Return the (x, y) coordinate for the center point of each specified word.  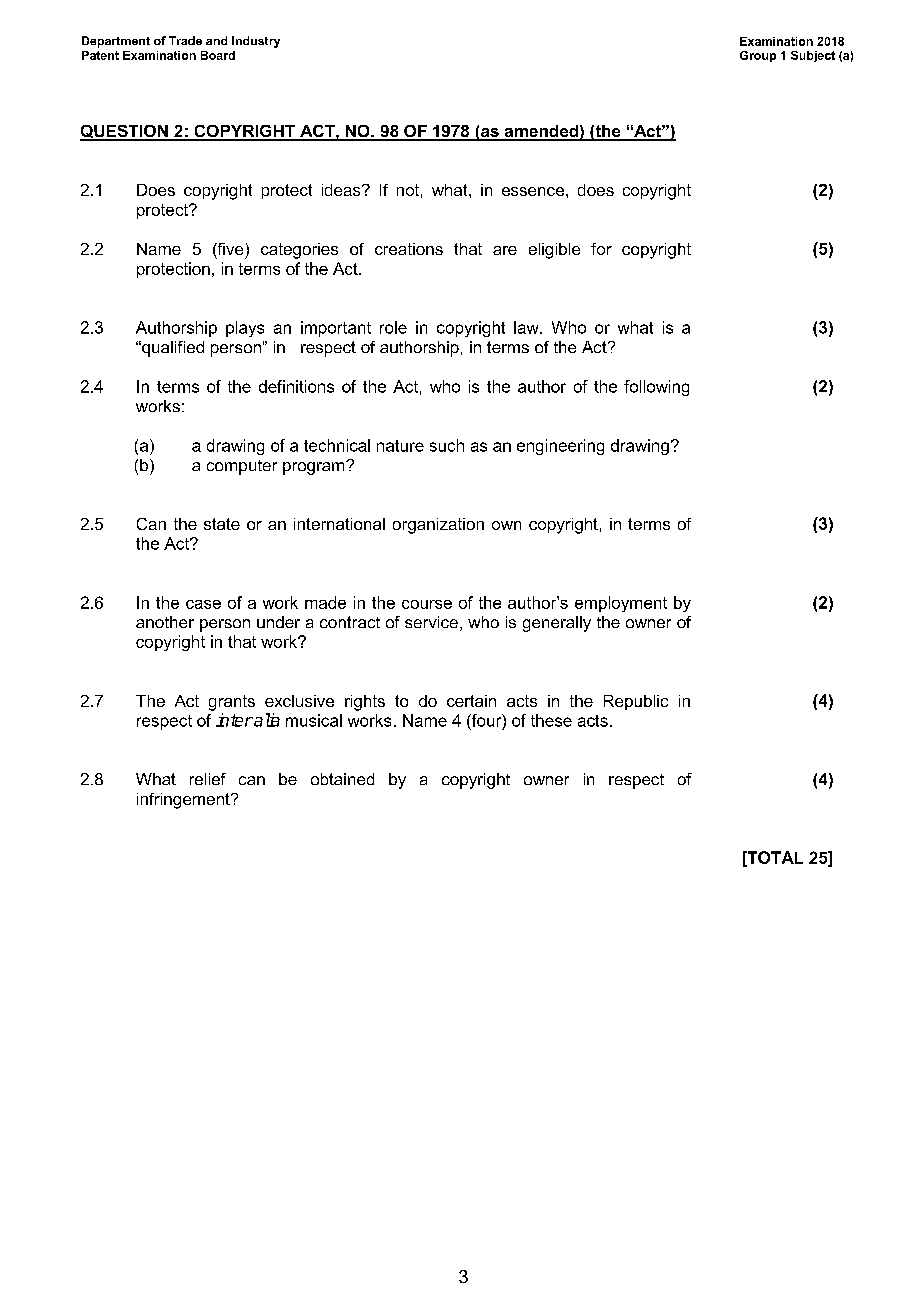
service (431, 622)
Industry (256, 42)
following (656, 388)
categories (299, 251)
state (222, 524)
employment (621, 604)
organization (438, 526)
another (165, 622)
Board (218, 55)
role (393, 327)
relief (208, 779)
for (601, 249)
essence (533, 191)
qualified (172, 349)
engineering (560, 447)
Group (758, 56)
